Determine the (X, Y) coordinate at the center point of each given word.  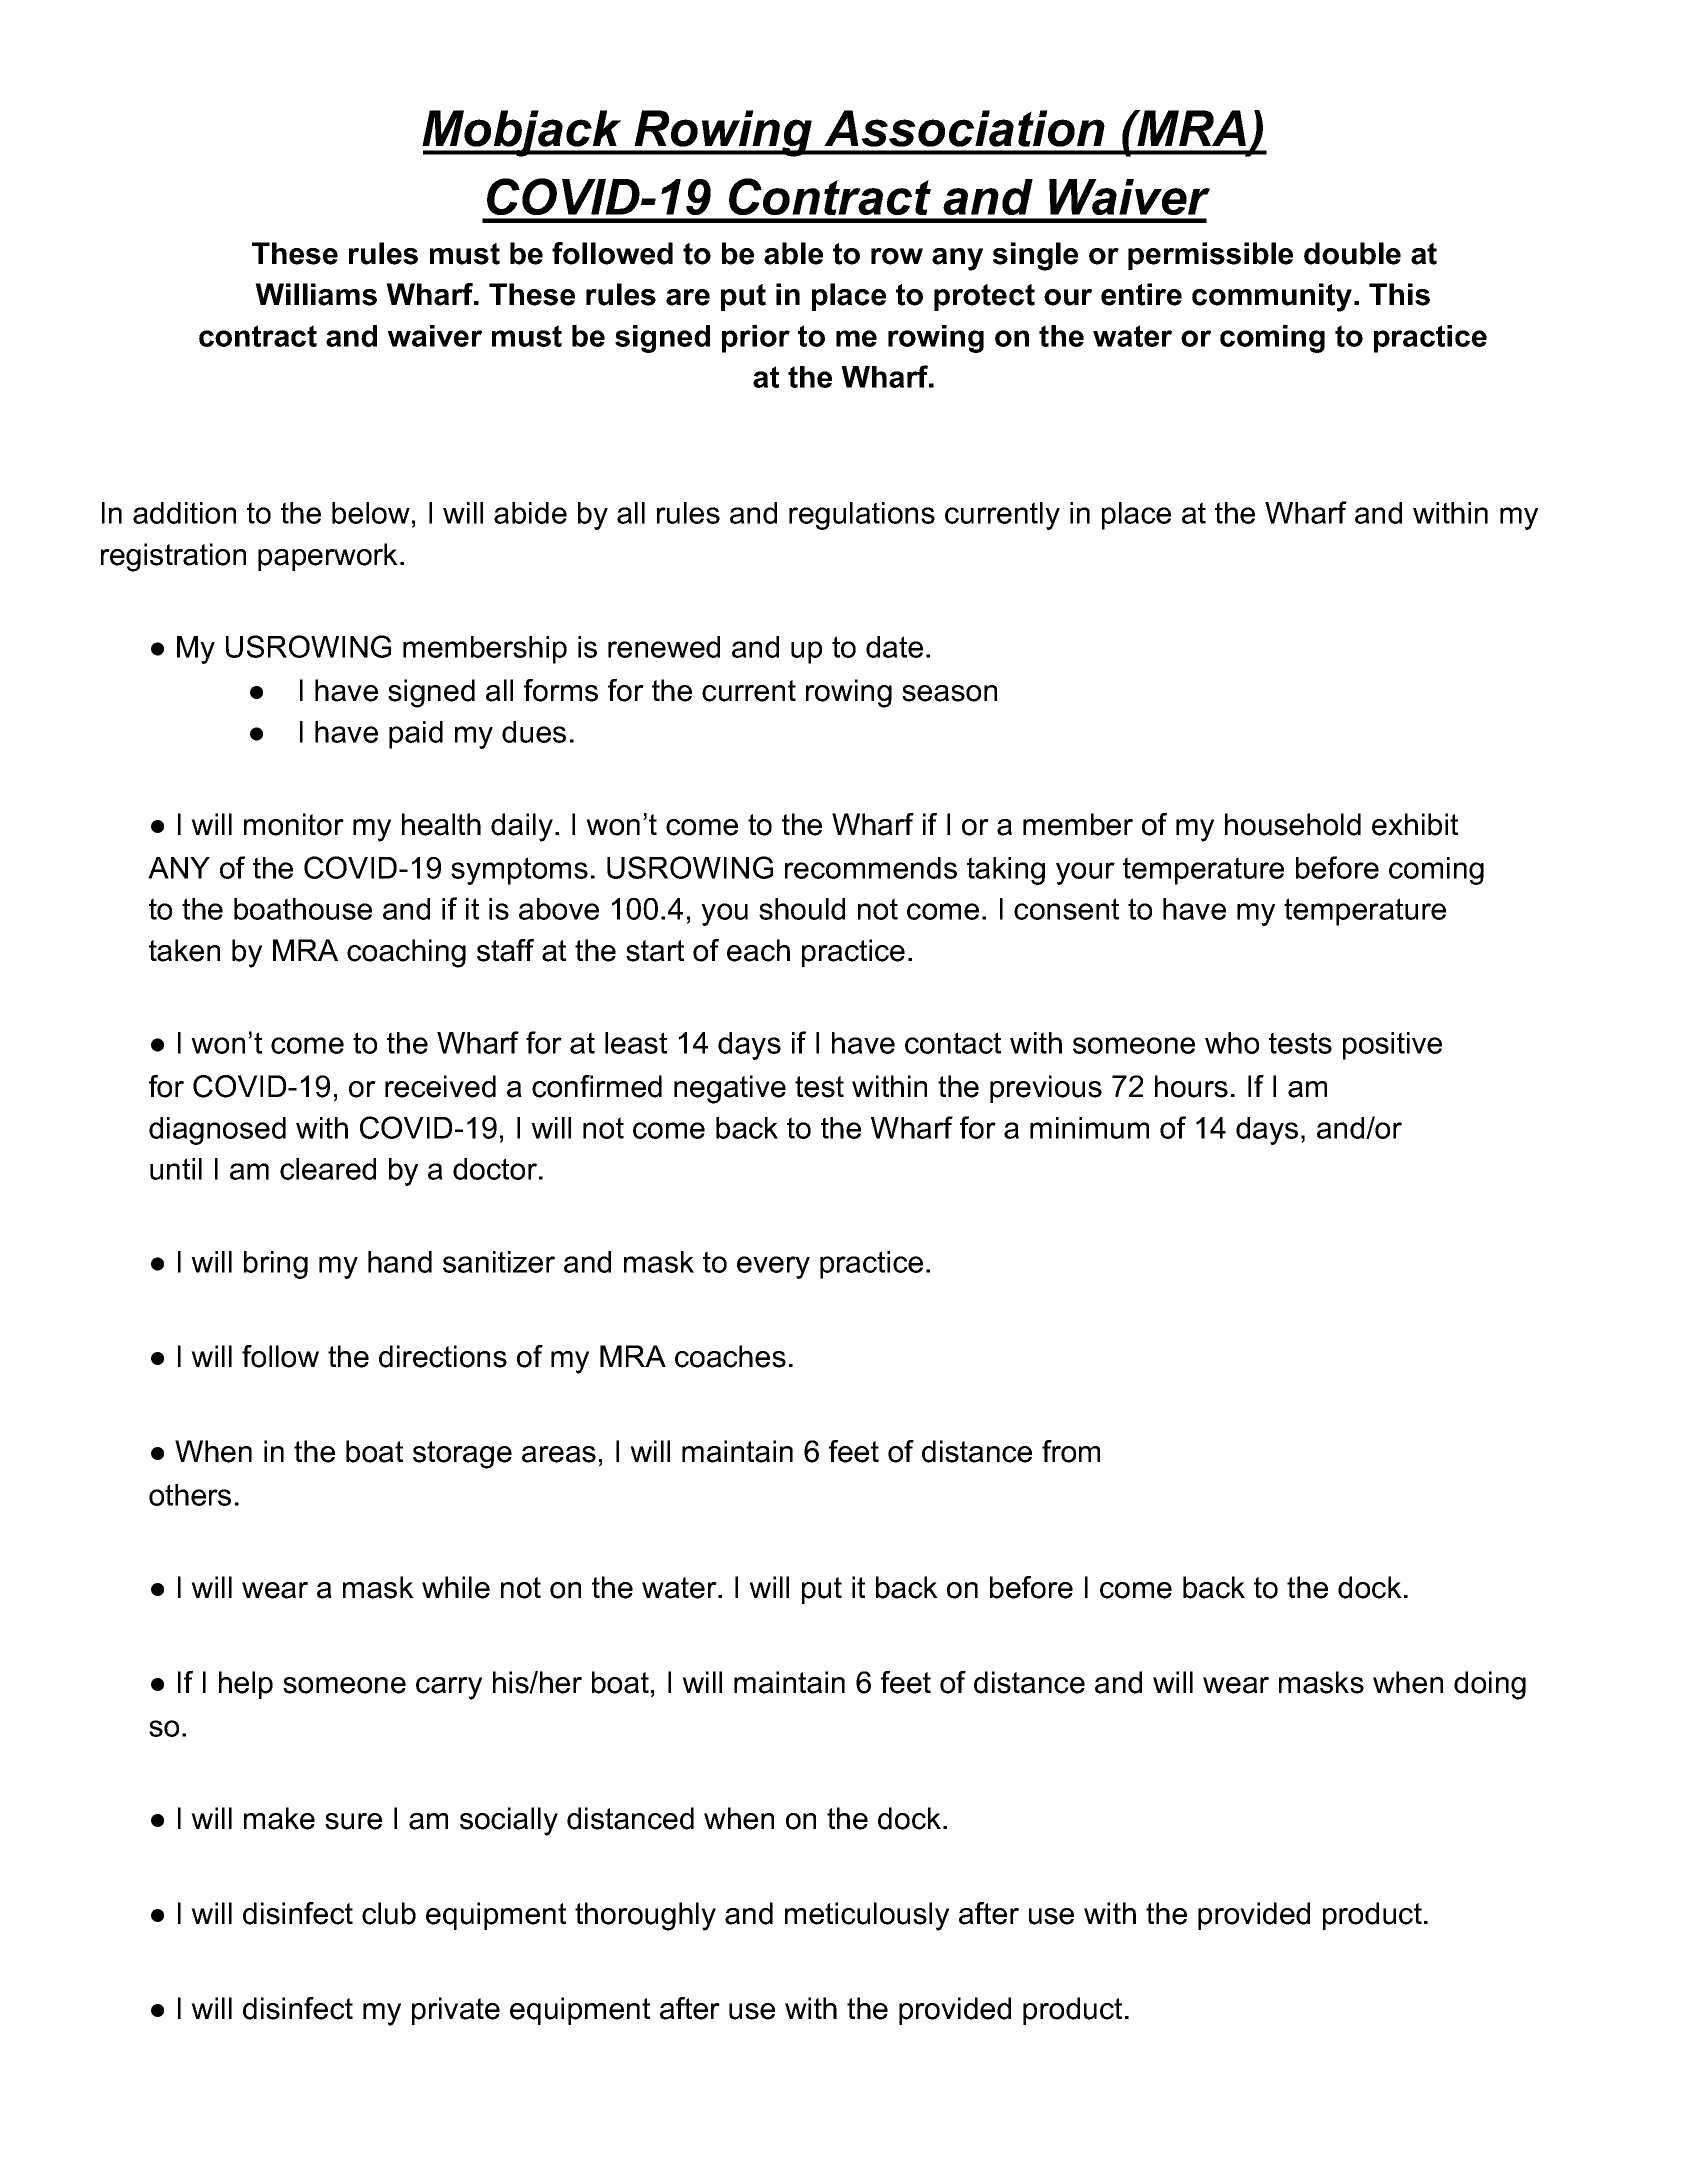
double (1352, 253)
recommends (871, 868)
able (793, 253)
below (371, 513)
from (1071, 1451)
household (1293, 824)
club (389, 1913)
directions (443, 1356)
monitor (294, 824)
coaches (730, 1356)
